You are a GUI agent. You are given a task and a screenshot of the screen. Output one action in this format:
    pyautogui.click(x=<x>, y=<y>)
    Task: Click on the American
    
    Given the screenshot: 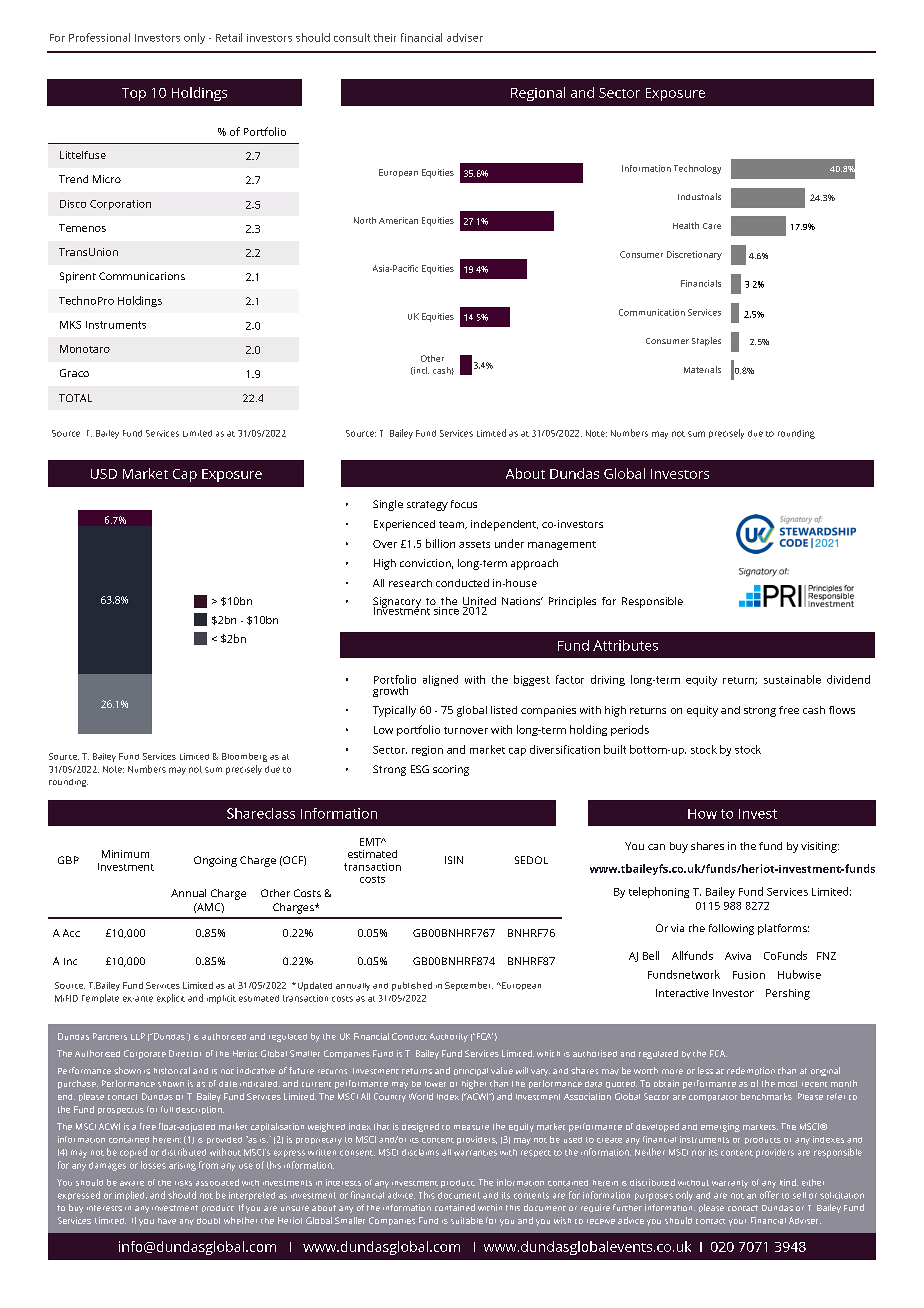 What is the action you would take?
    pyautogui.click(x=398, y=220)
